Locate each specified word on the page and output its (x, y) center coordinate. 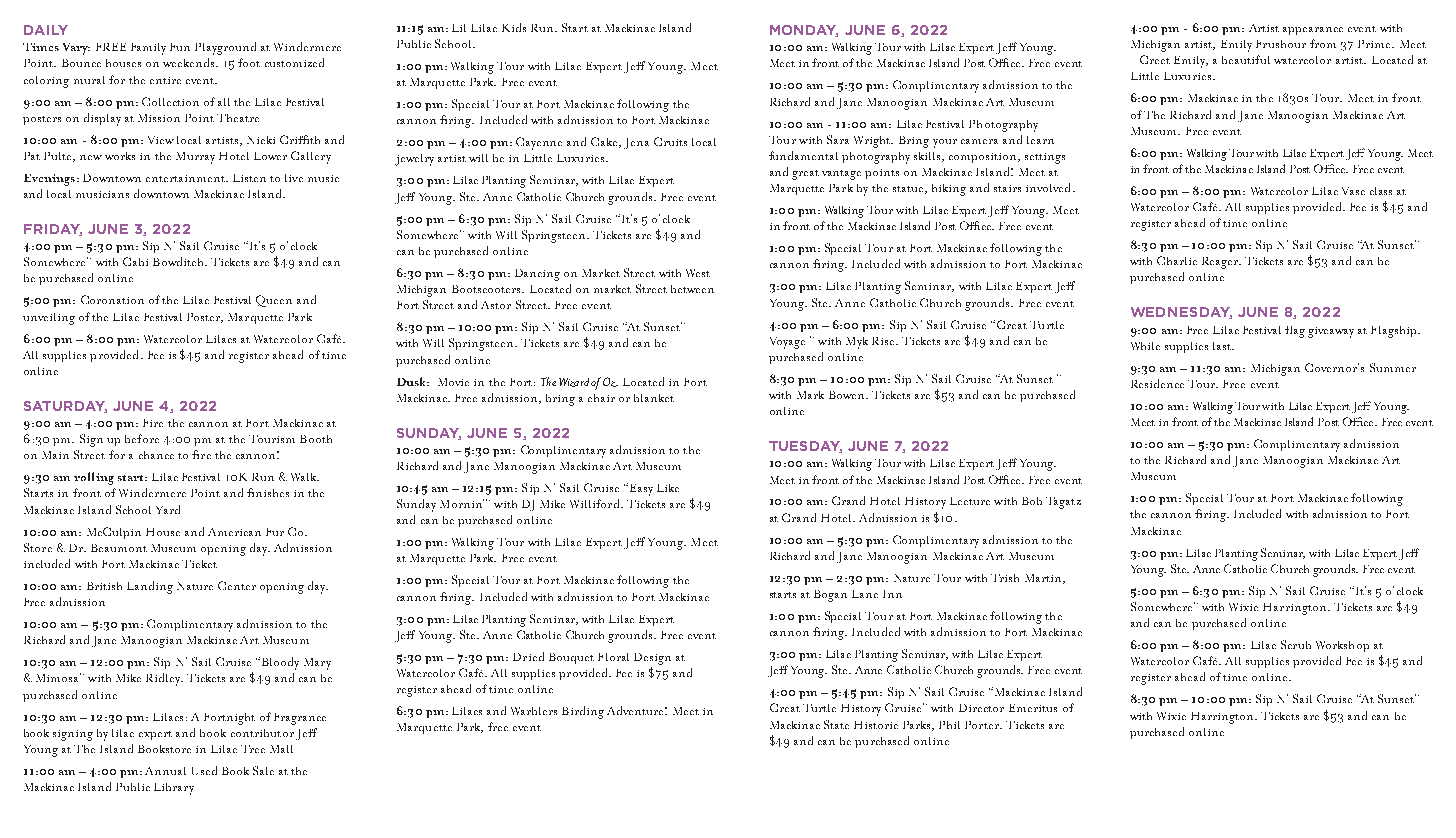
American (234, 532)
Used (204, 770)
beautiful (1246, 59)
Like (668, 488)
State (836, 724)
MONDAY (804, 31)
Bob (1032, 501)
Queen (274, 301)
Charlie (1177, 260)
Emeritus (1033, 708)
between (692, 289)
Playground (225, 48)
